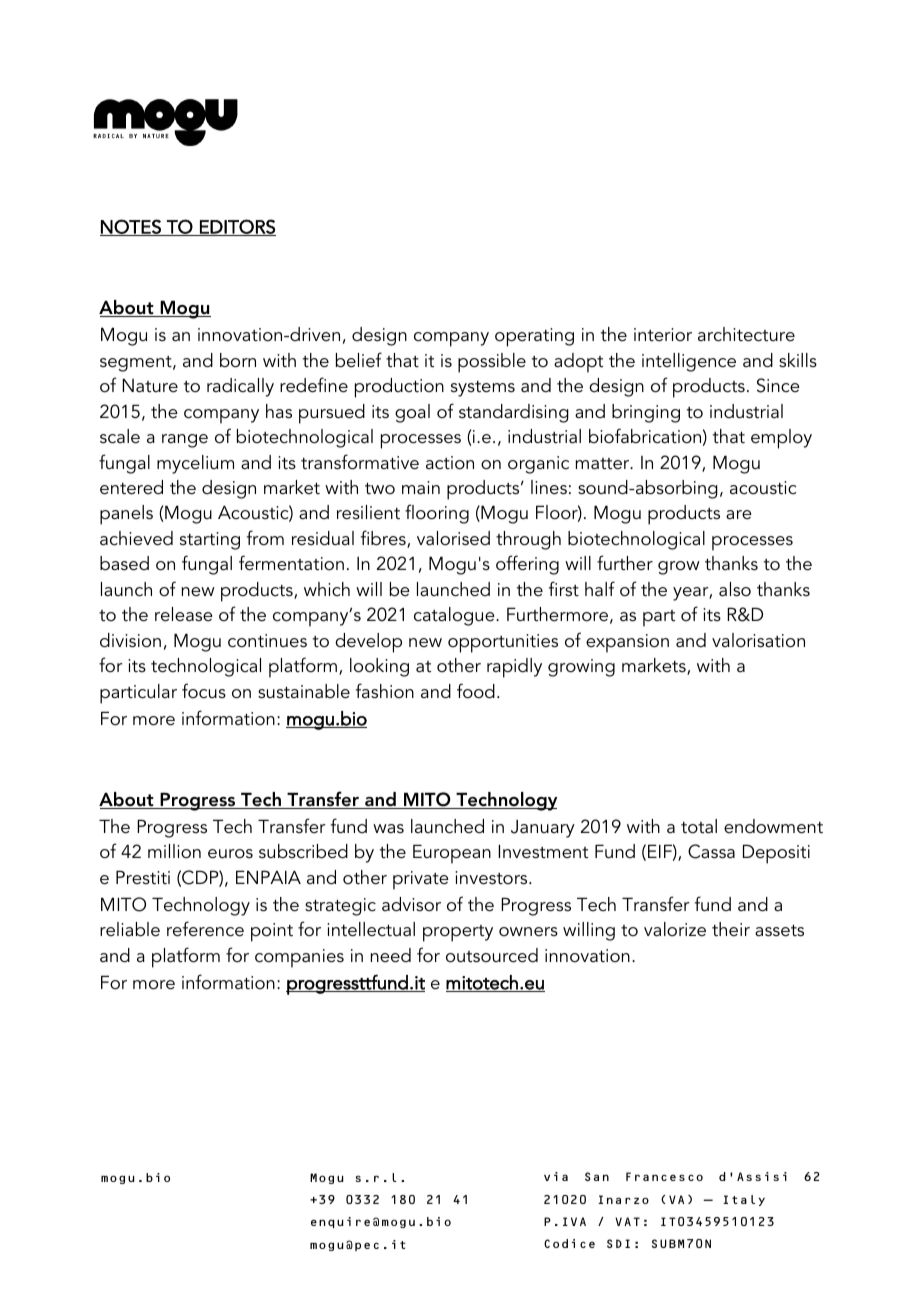  What do you see at coordinates (534, 337) in the document?
I see `operating` at bounding box center [534, 337].
